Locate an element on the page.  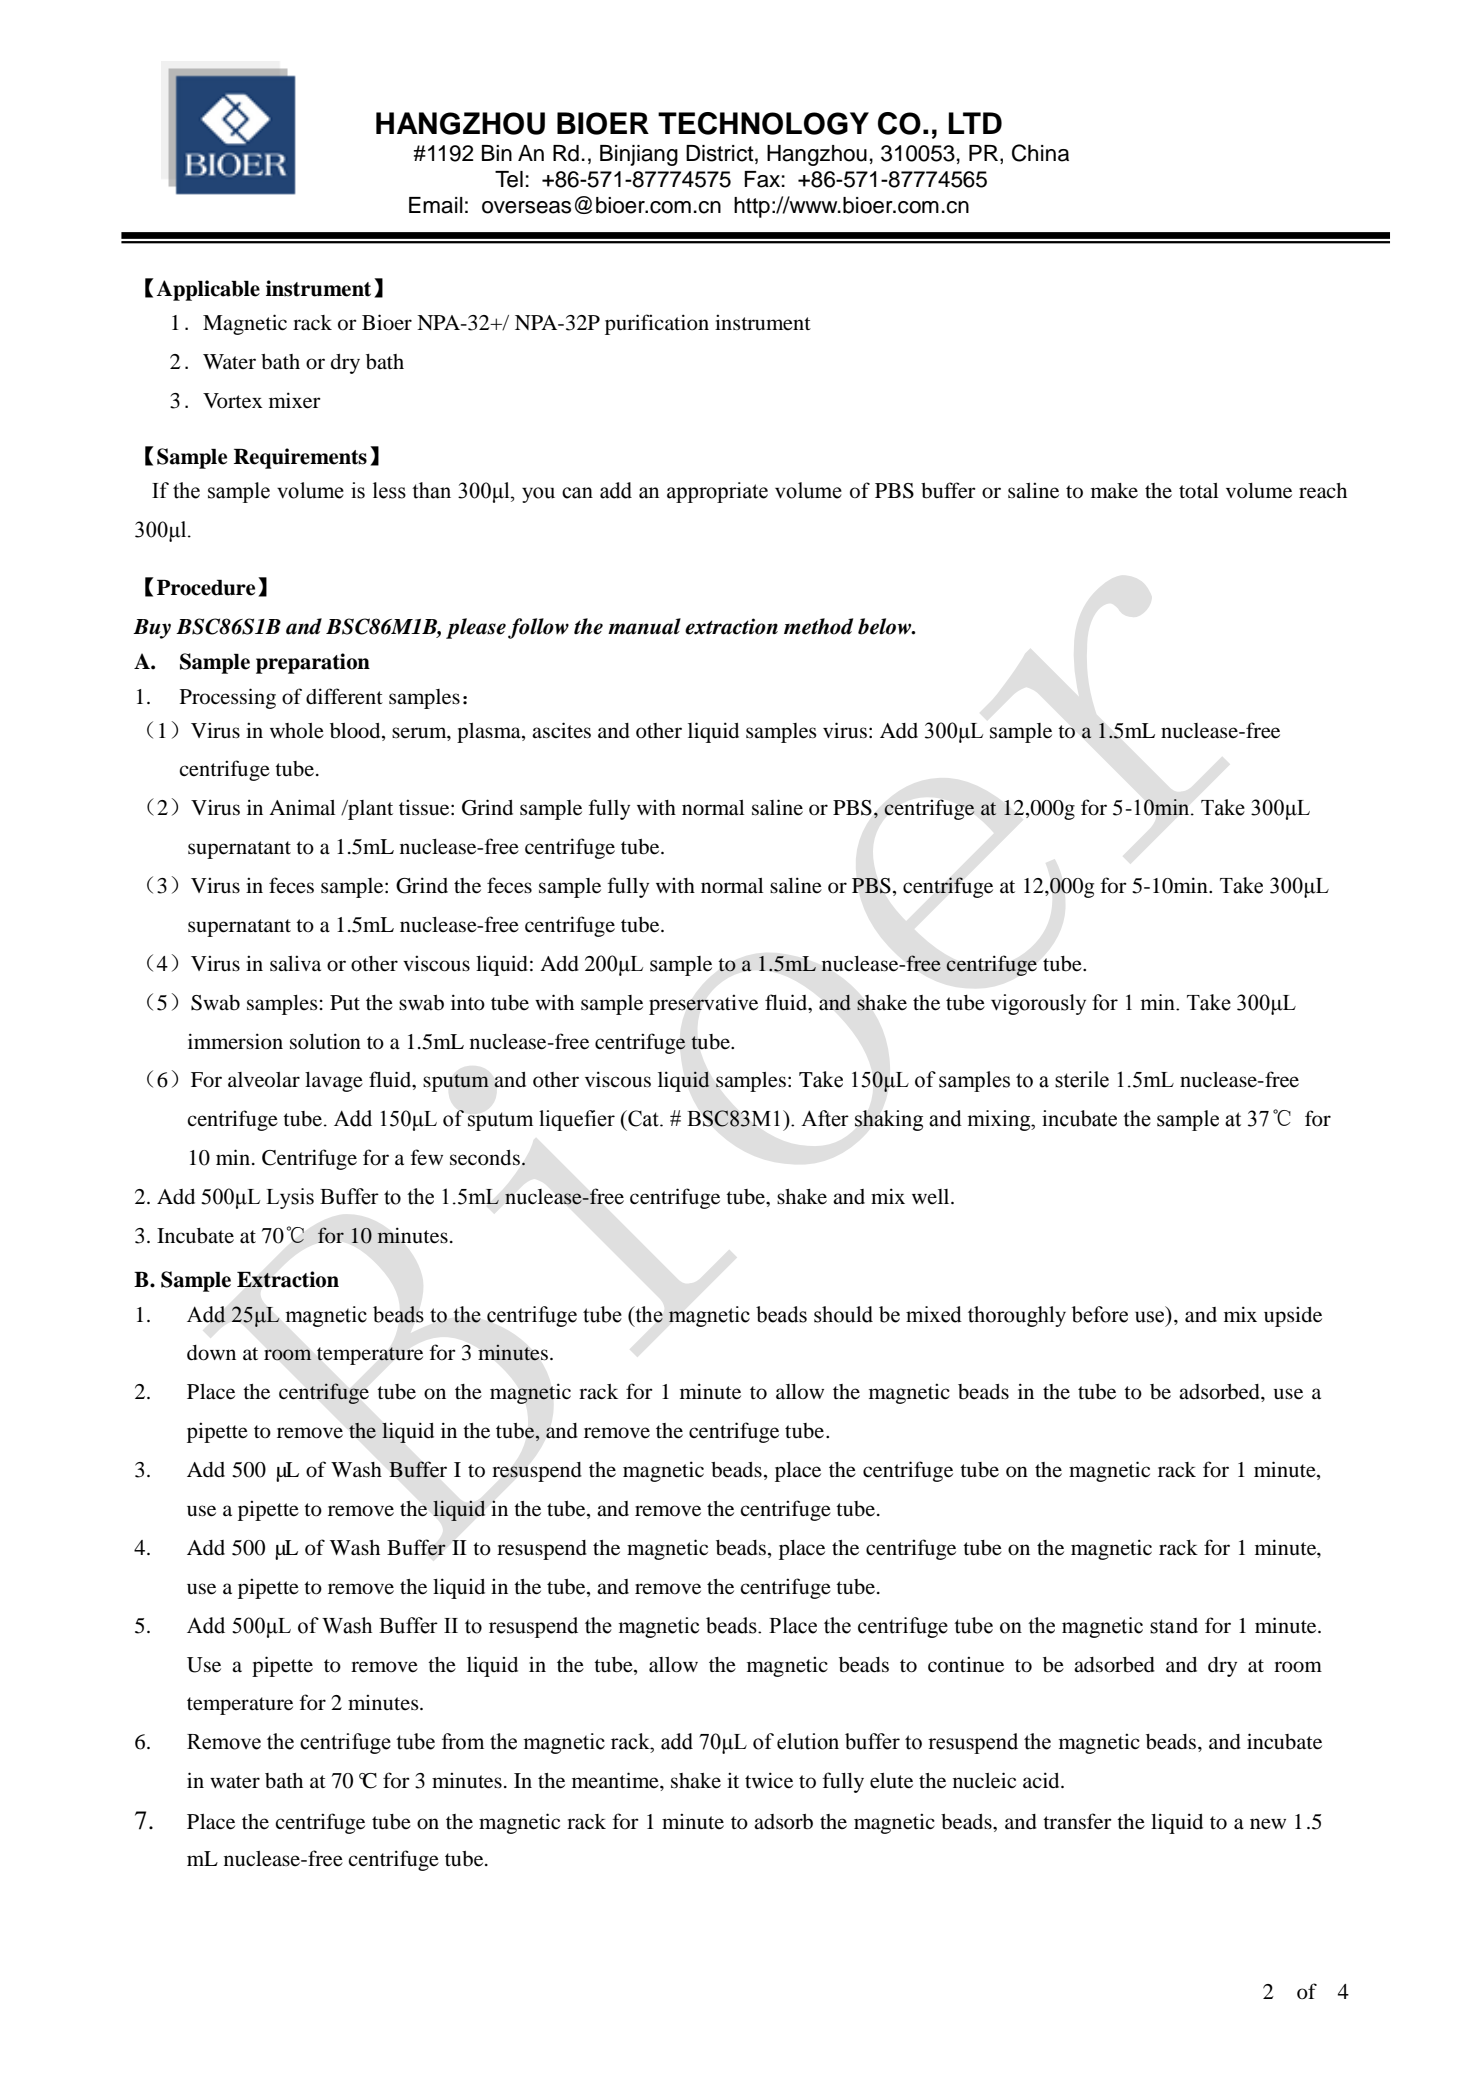
whole is located at coordinates (297, 731).
